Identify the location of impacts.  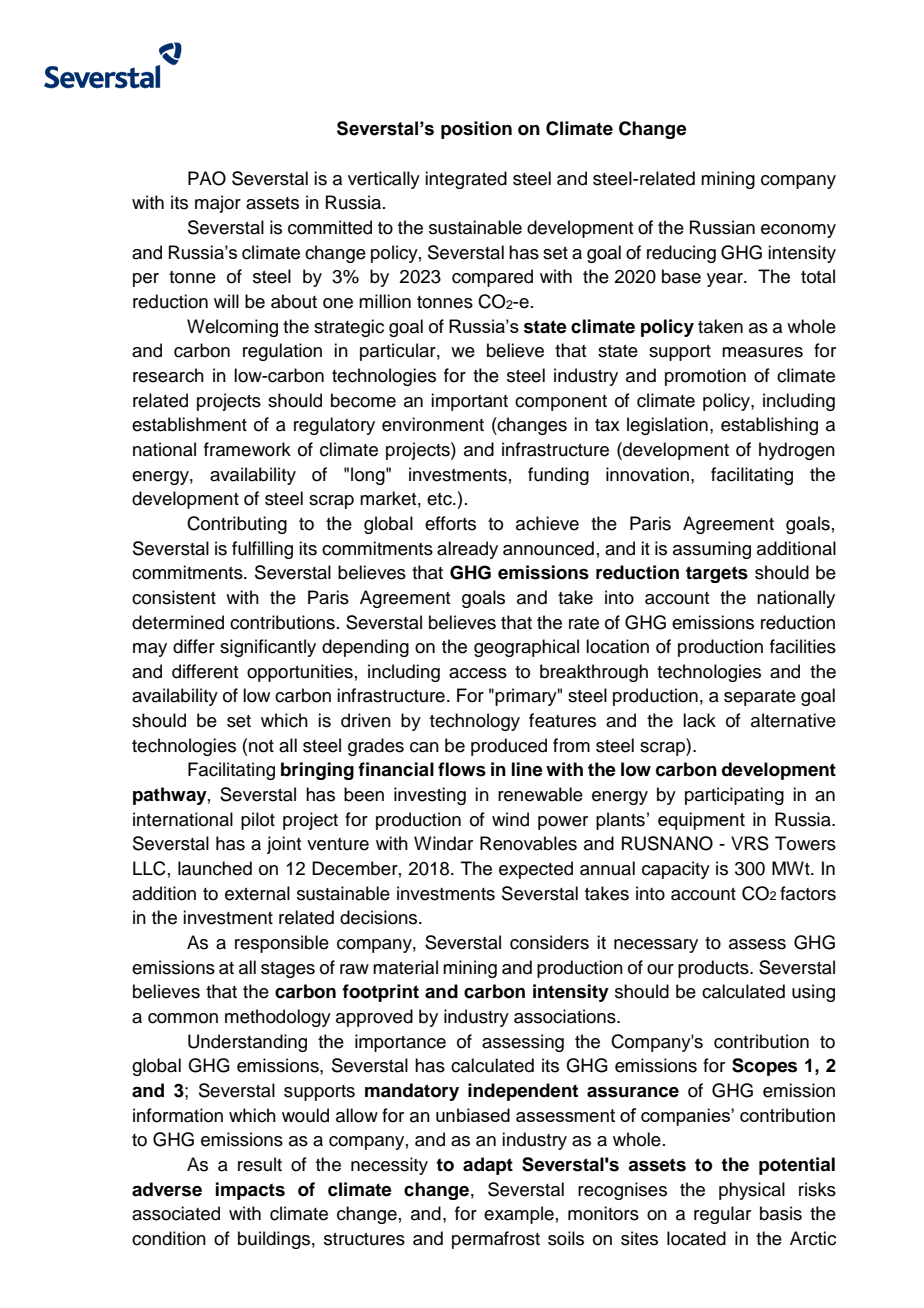
(250, 1191).
